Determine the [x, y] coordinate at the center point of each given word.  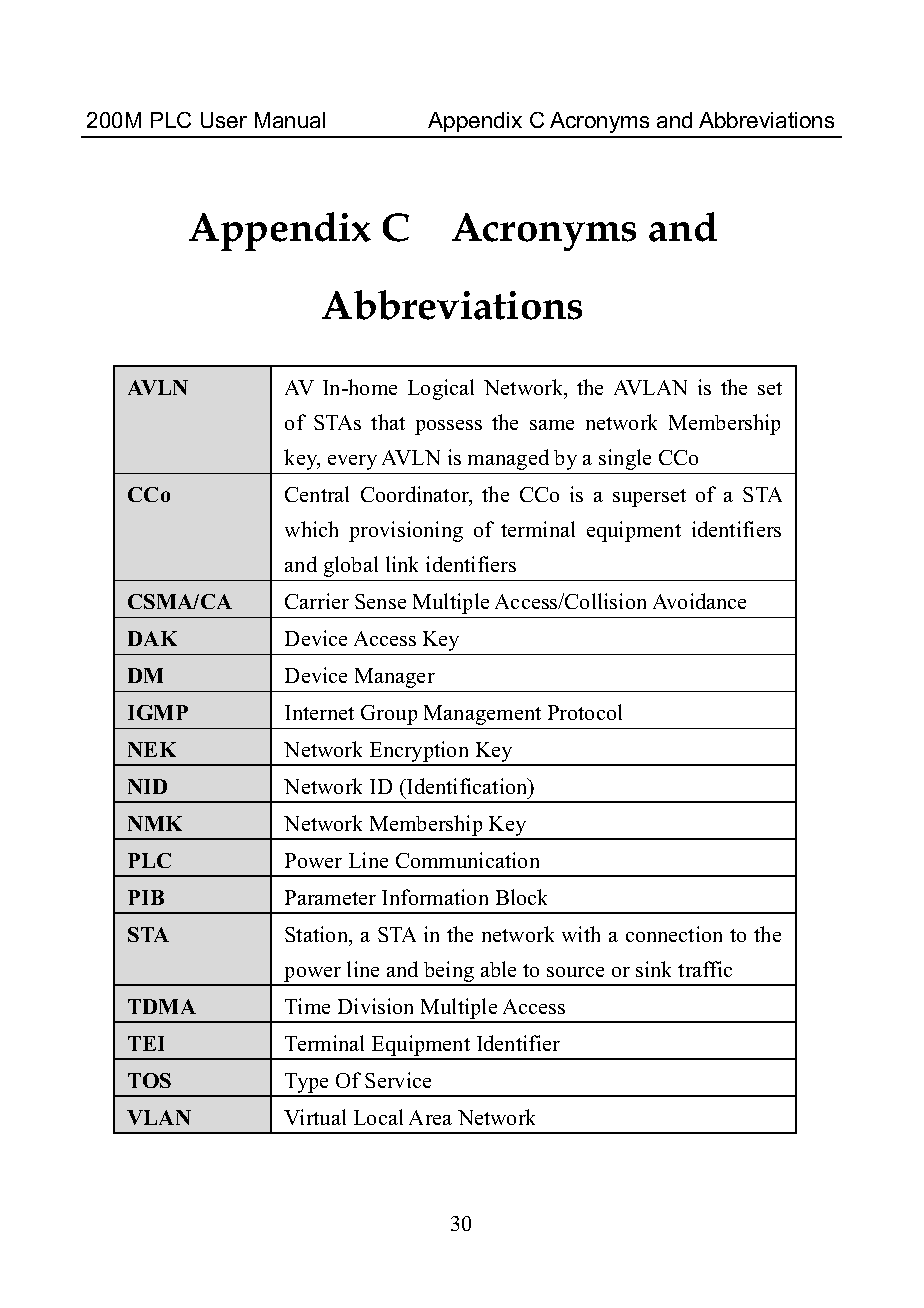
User [224, 120]
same [552, 425]
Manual [290, 120]
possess [448, 427]
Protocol [585, 712]
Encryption [419, 753]
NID [147, 786]
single [625, 459]
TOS [149, 1080]
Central [317, 494]
